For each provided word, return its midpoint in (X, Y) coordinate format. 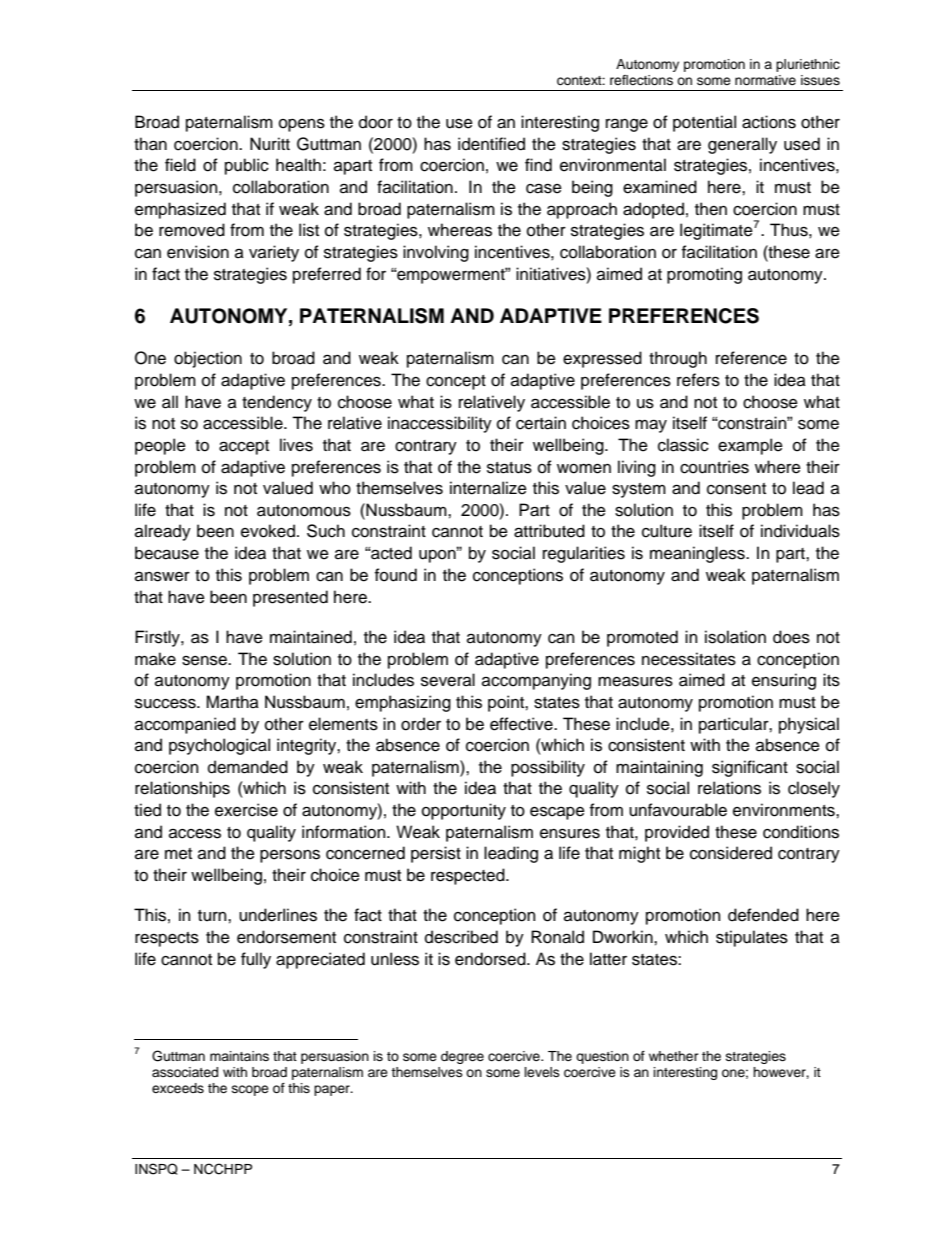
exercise (246, 810)
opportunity (464, 811)
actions (769, 122)
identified (491, 144)
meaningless (698, 554)
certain (541, 423)
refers (698, 380)
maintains (239, 1056)
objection (208, 359)
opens (302, 125)
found (396, 575)
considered (731, 853)
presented (290, 598)
